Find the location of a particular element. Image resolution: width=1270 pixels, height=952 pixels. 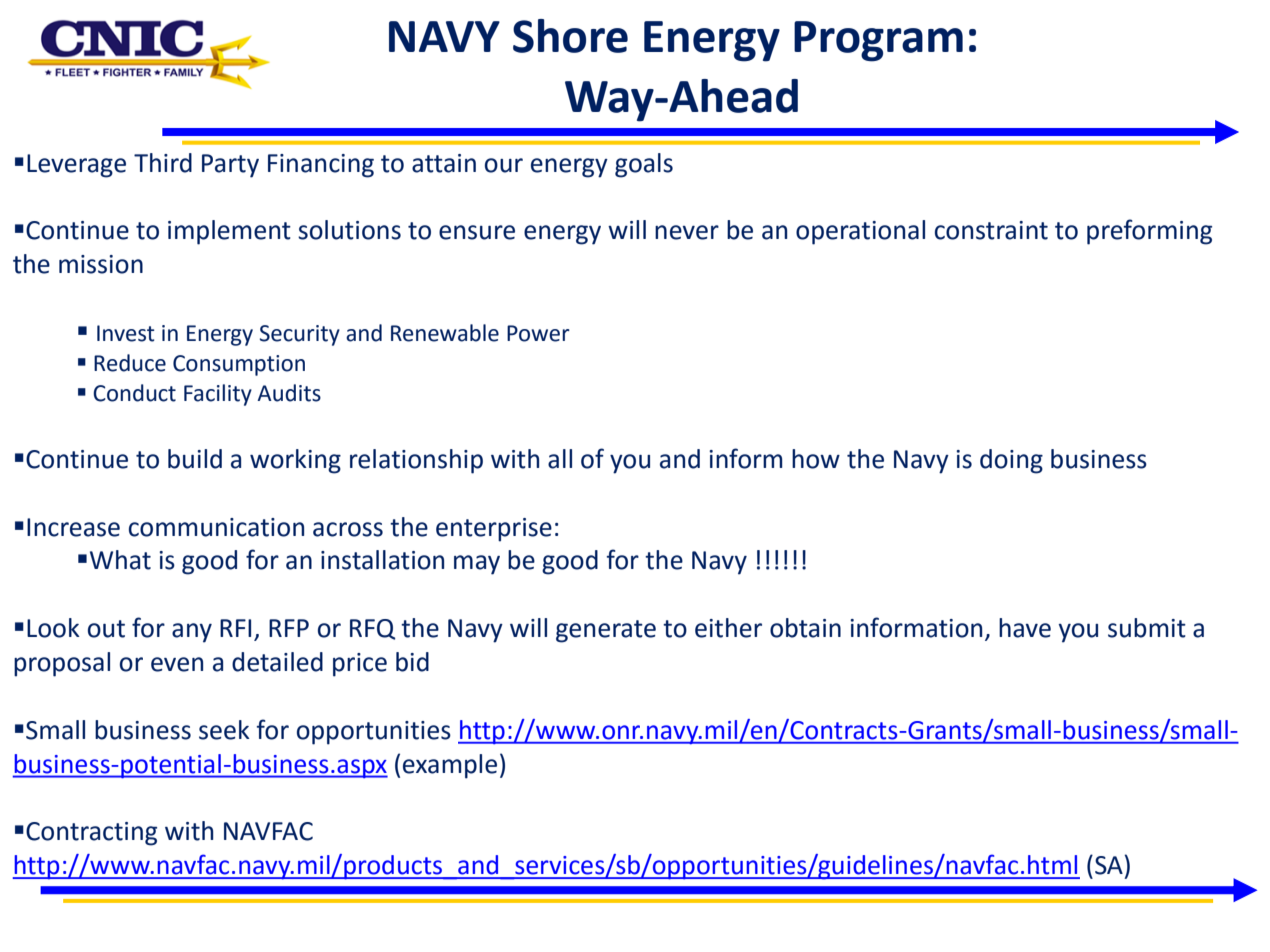

enterprise is located at coordinates (494, 530).
